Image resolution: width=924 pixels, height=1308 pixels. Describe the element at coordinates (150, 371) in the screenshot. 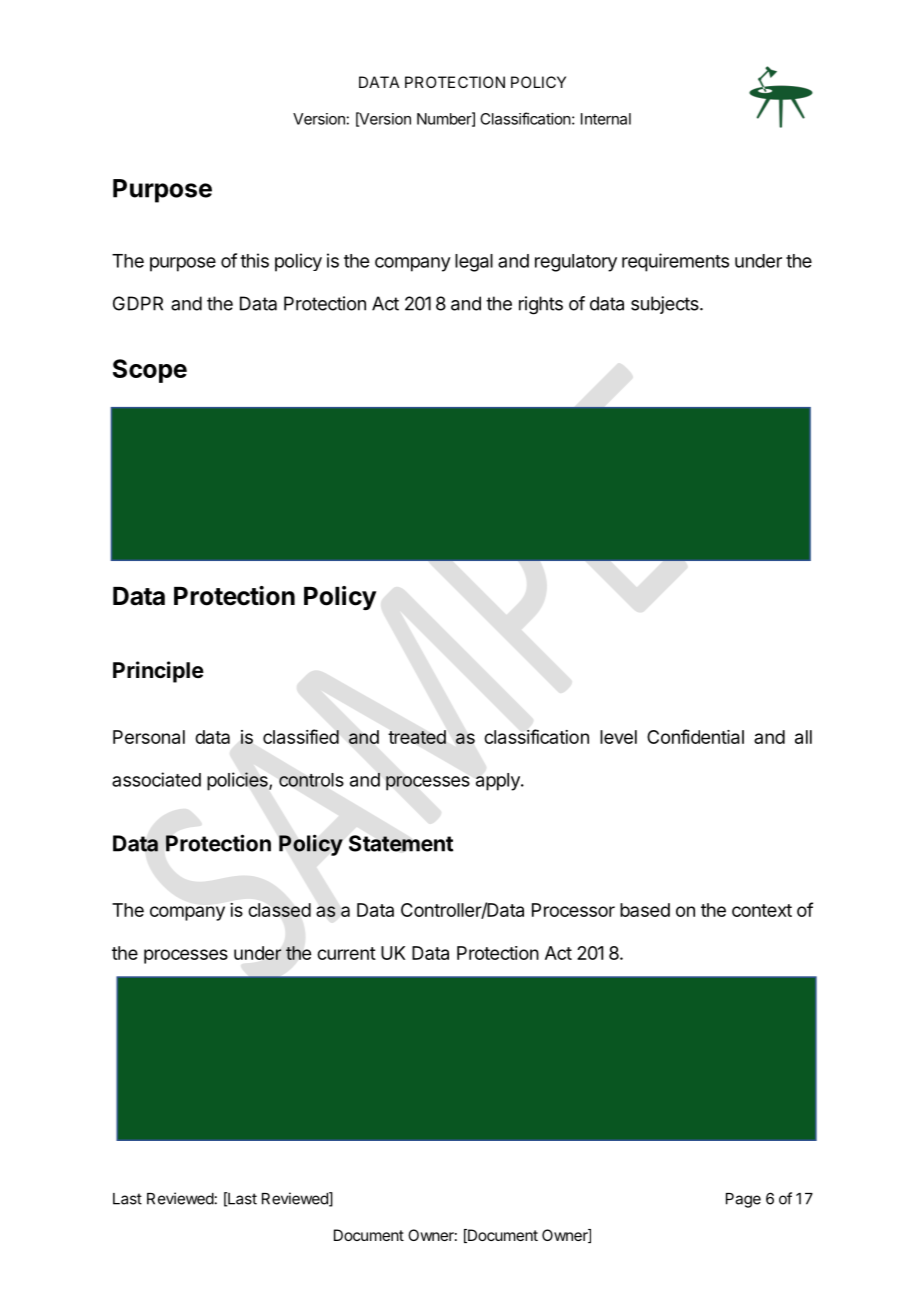

I see `Scope` at that location.
